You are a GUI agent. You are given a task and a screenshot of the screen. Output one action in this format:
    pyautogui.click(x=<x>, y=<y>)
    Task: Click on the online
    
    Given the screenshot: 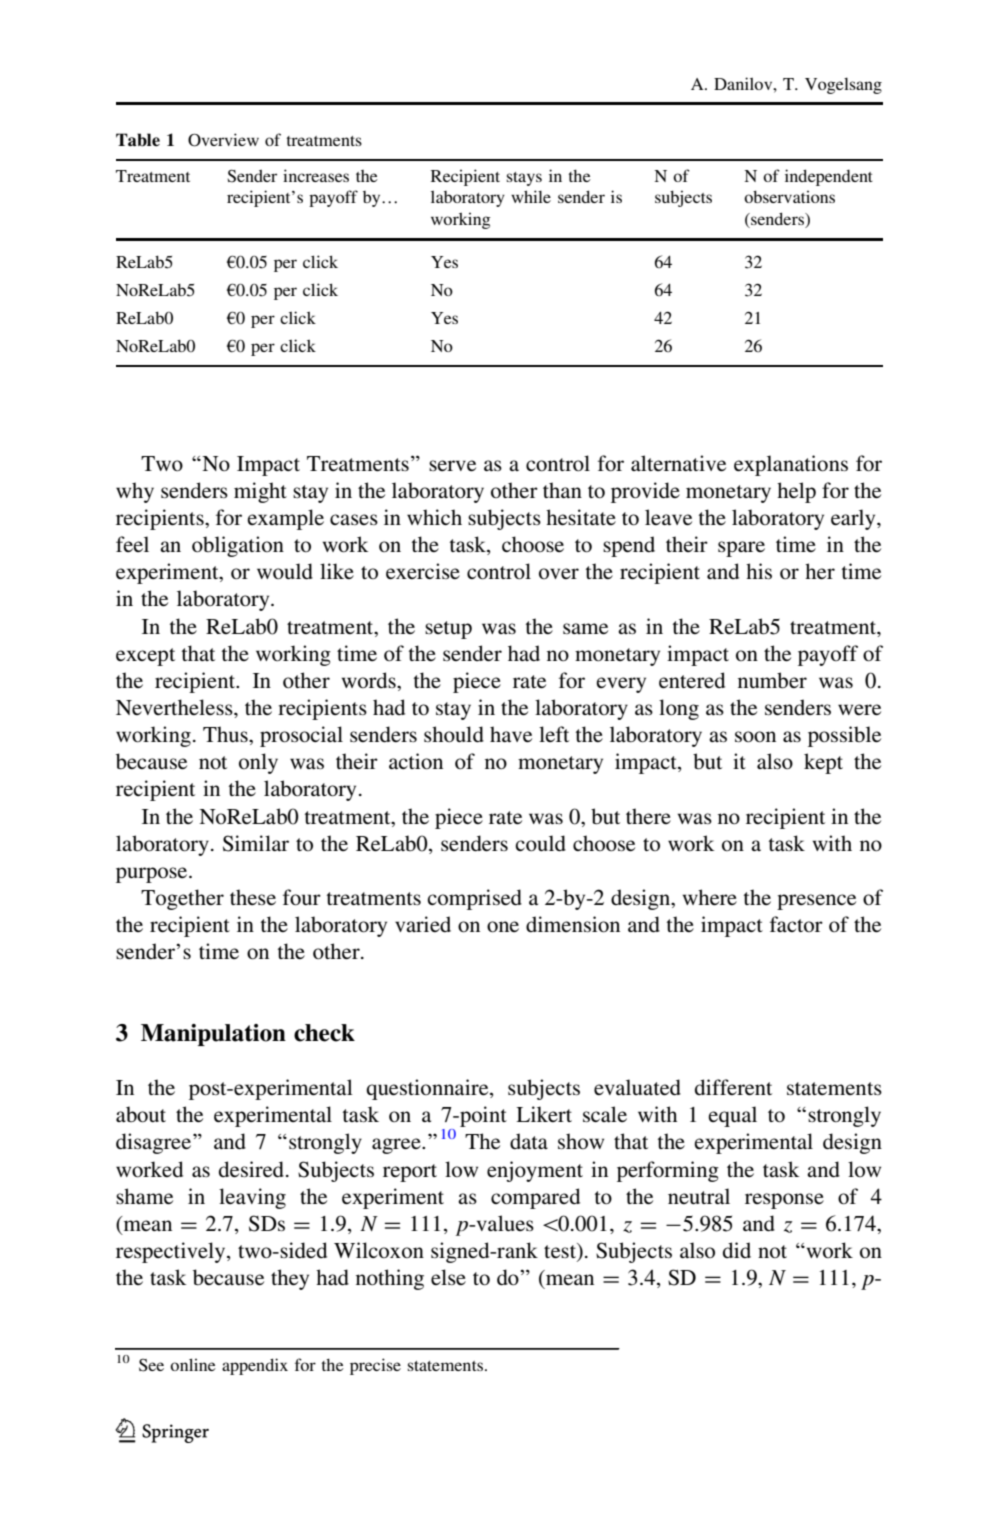 What is the action you would take?
    pyautogui.click(x=193, y=1364)
